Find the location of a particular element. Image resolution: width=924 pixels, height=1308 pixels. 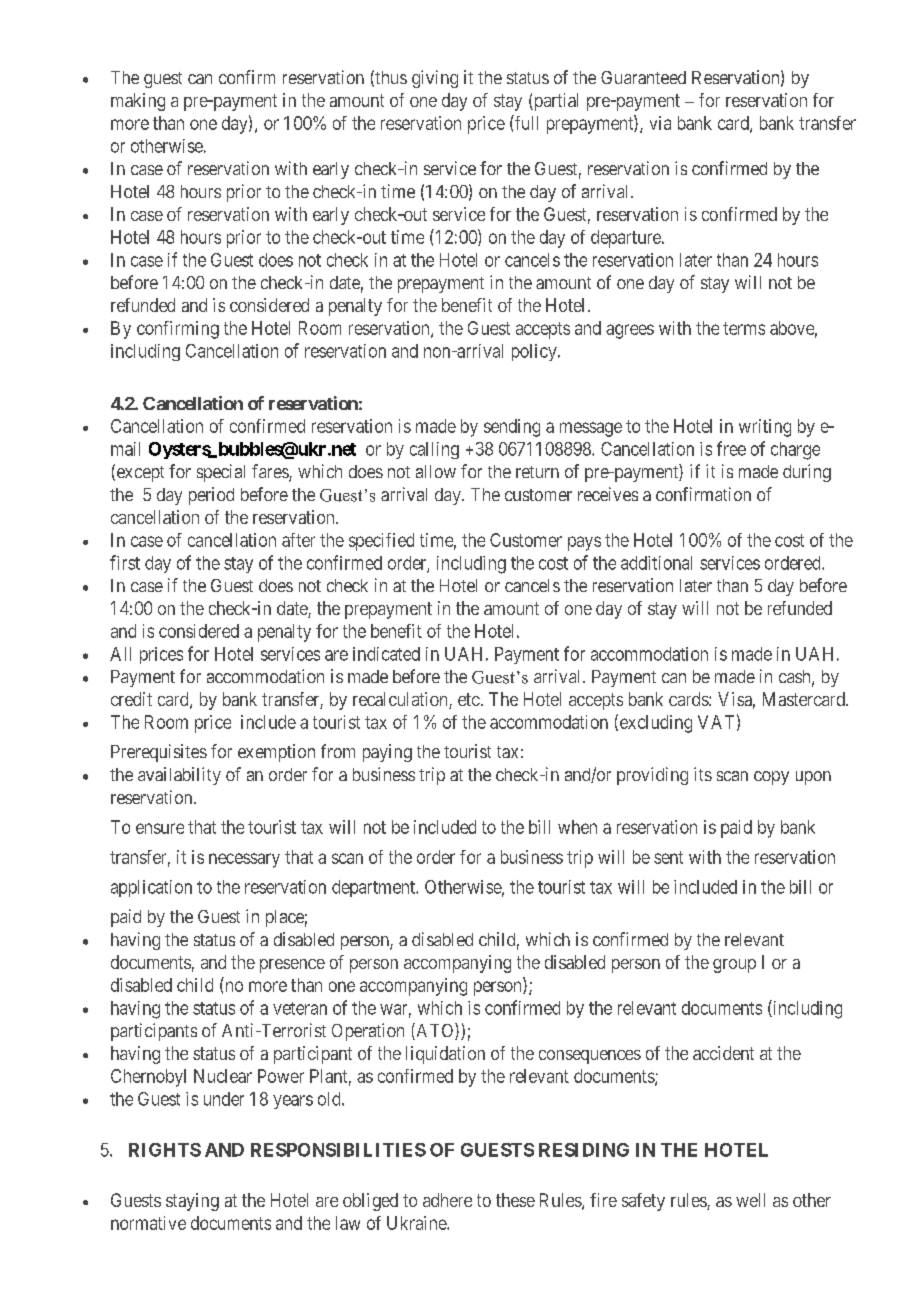

normative is located at coordinates (148, 1223).
